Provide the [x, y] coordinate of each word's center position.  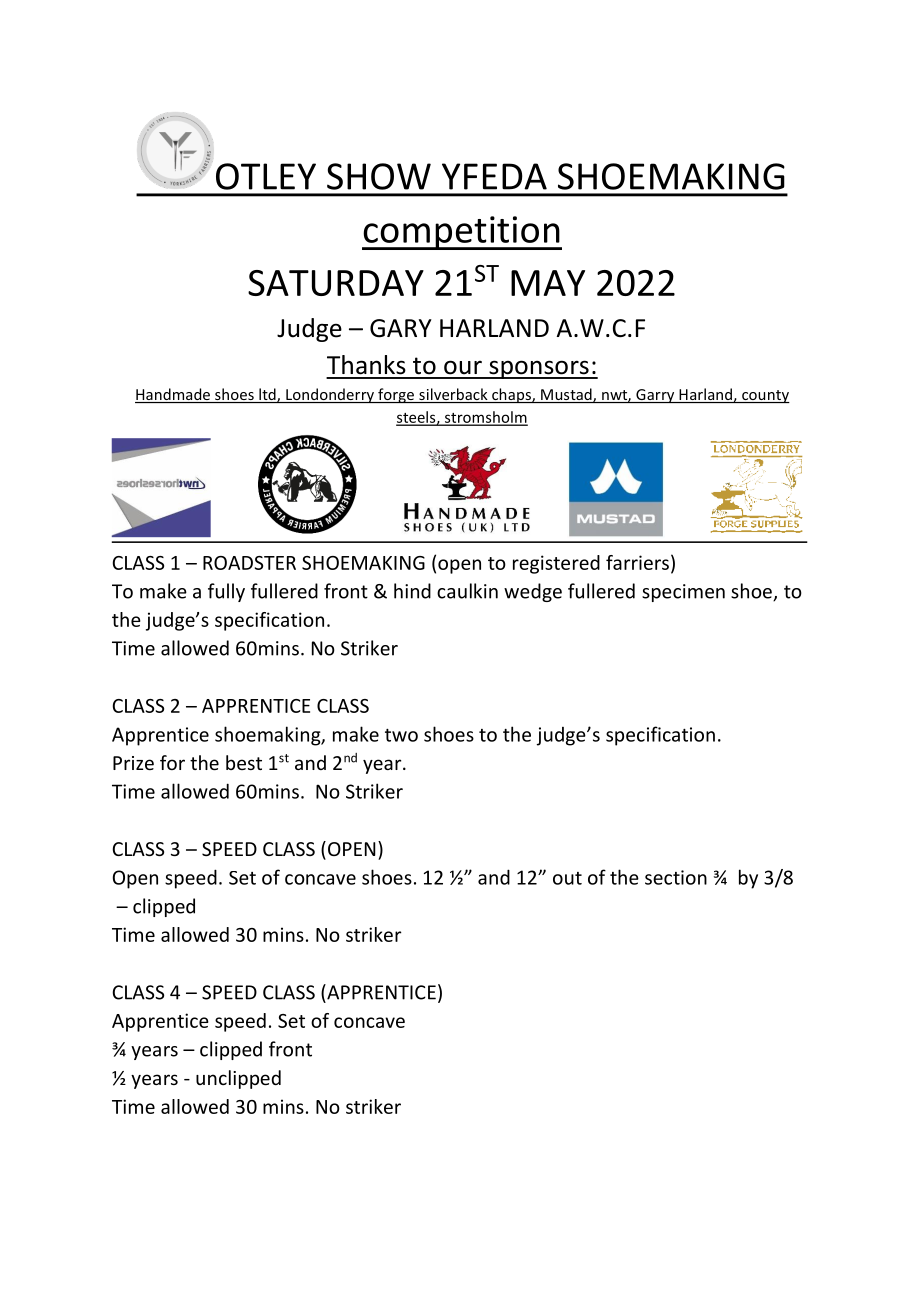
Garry [655, 396]
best [244, 762]
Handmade [174, 395]
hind [412, 591]
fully [226, 592]
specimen [683, 593]
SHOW [379, 176]
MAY [548, 283]
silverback [453, 395]
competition [462, 233]
